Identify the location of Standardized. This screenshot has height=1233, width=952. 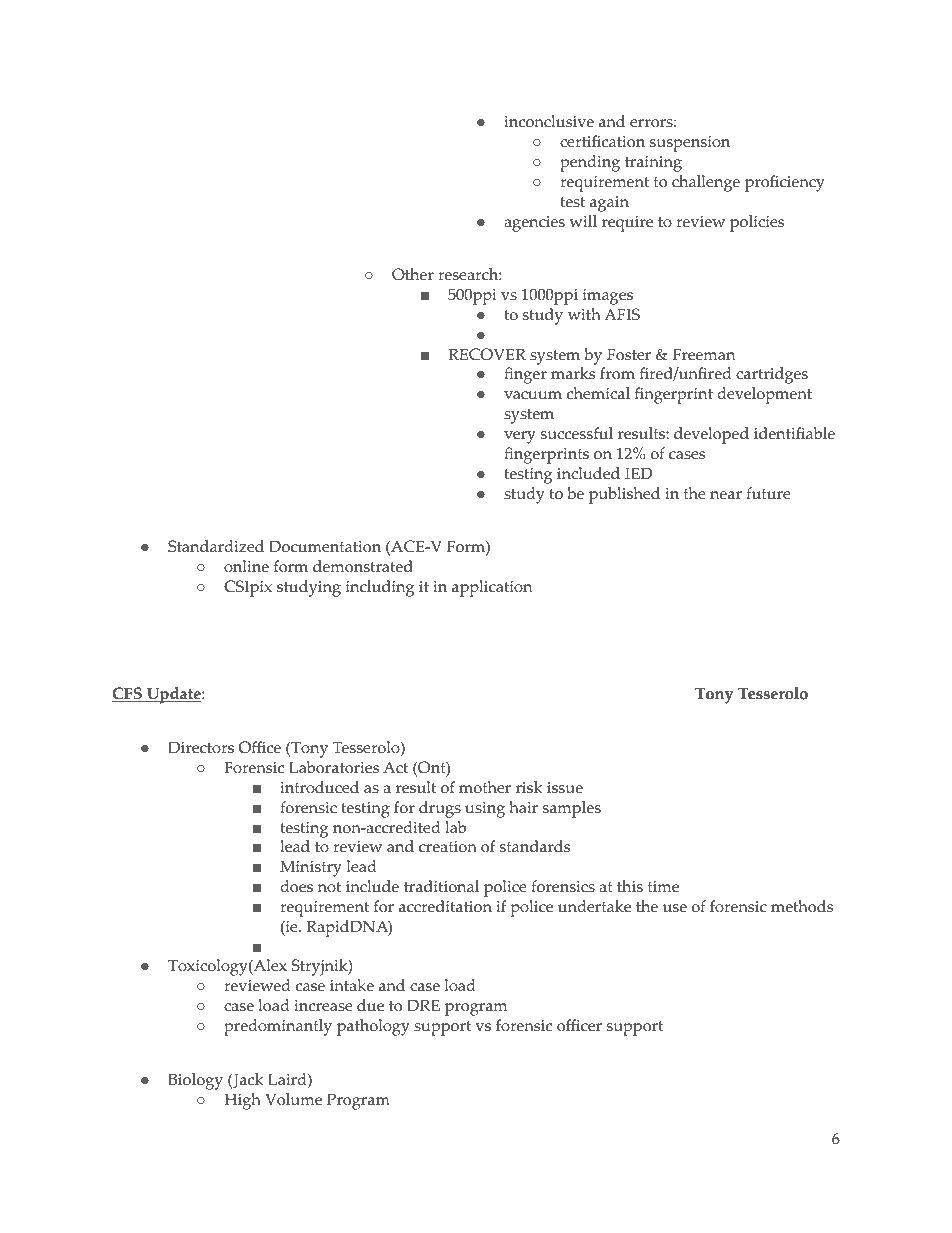
(216, 546).
